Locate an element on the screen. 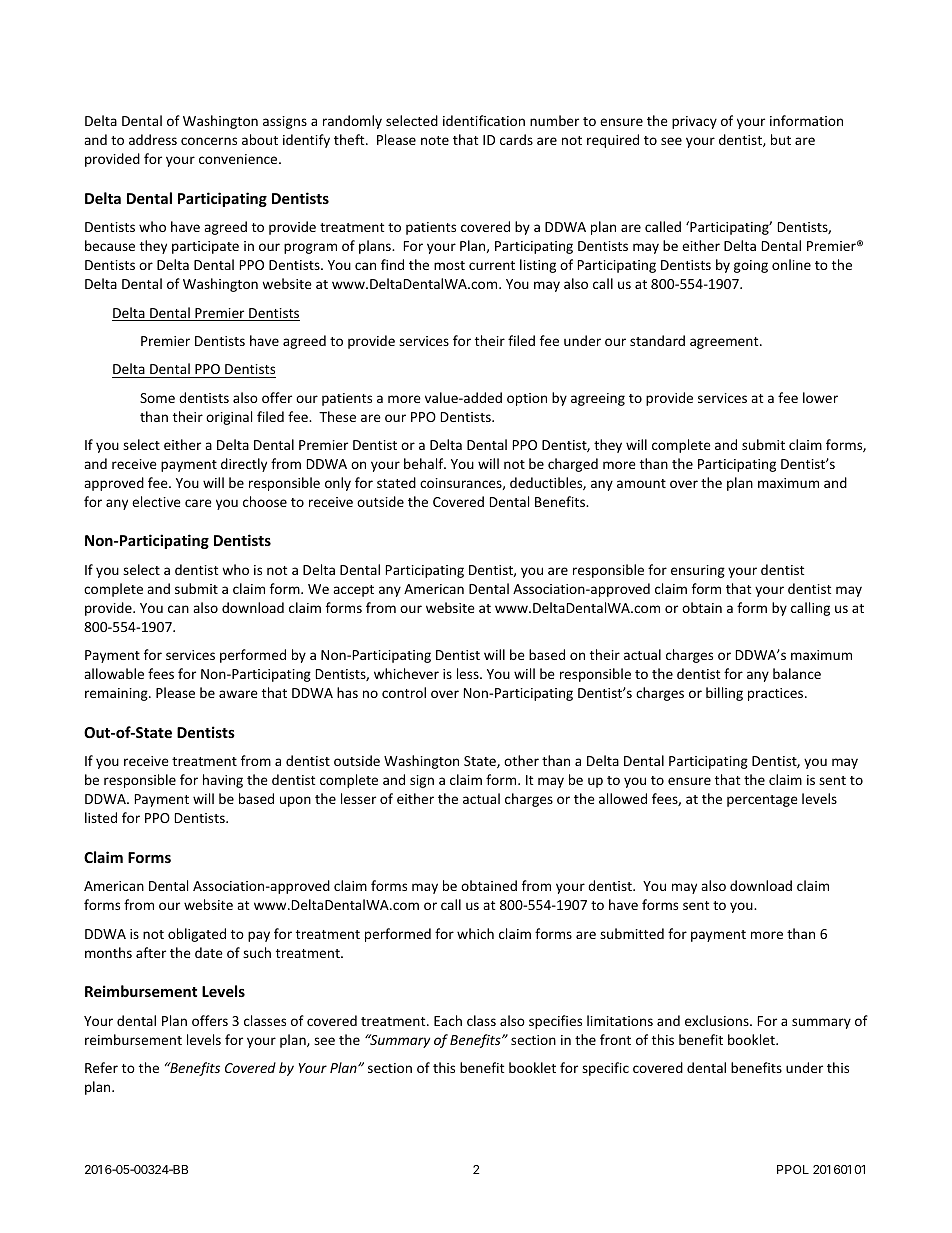 The image size is (952, 1233). accept is located at coordinates (353, 591).
